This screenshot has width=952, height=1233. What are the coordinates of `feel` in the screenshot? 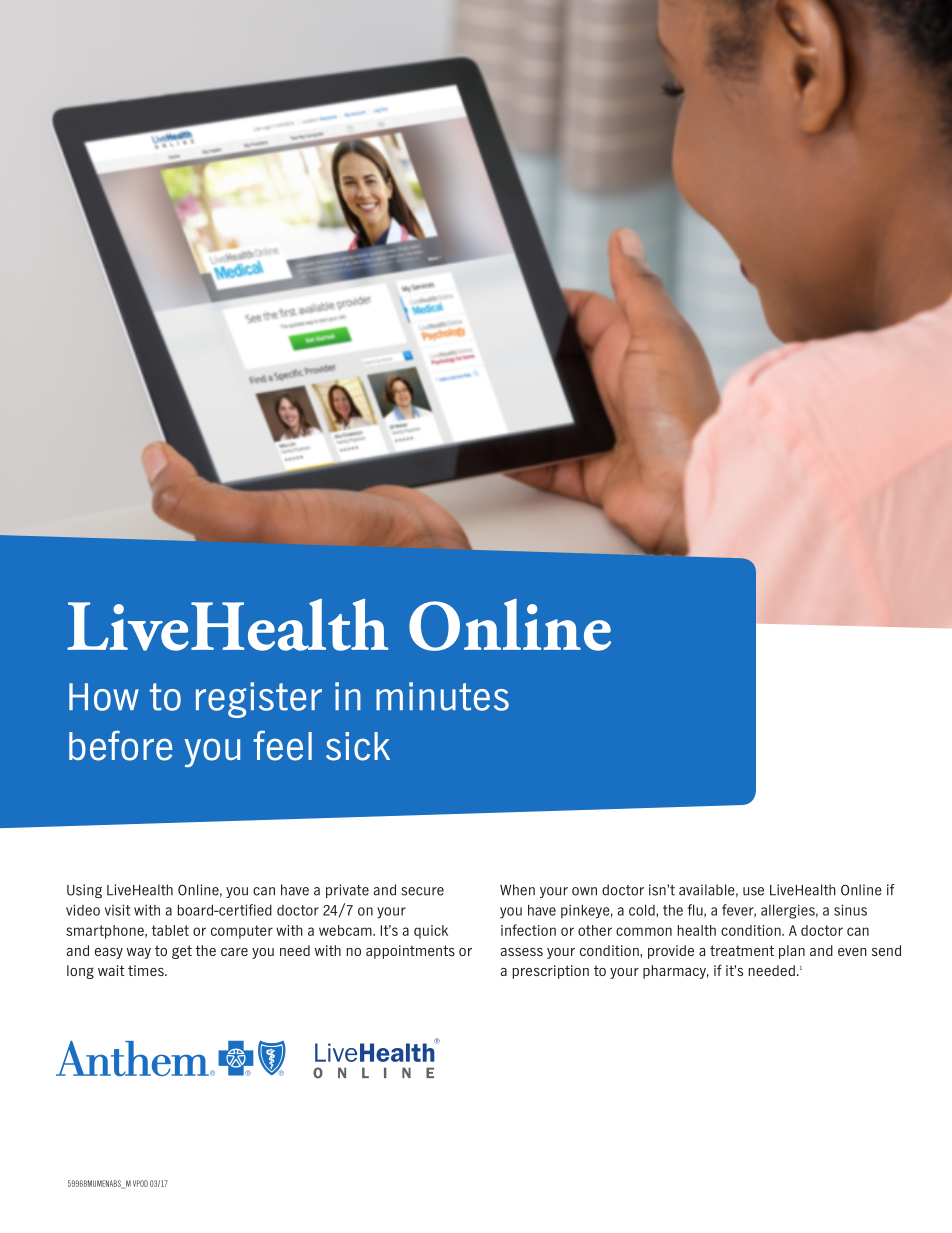 It's located at (282, 745).
